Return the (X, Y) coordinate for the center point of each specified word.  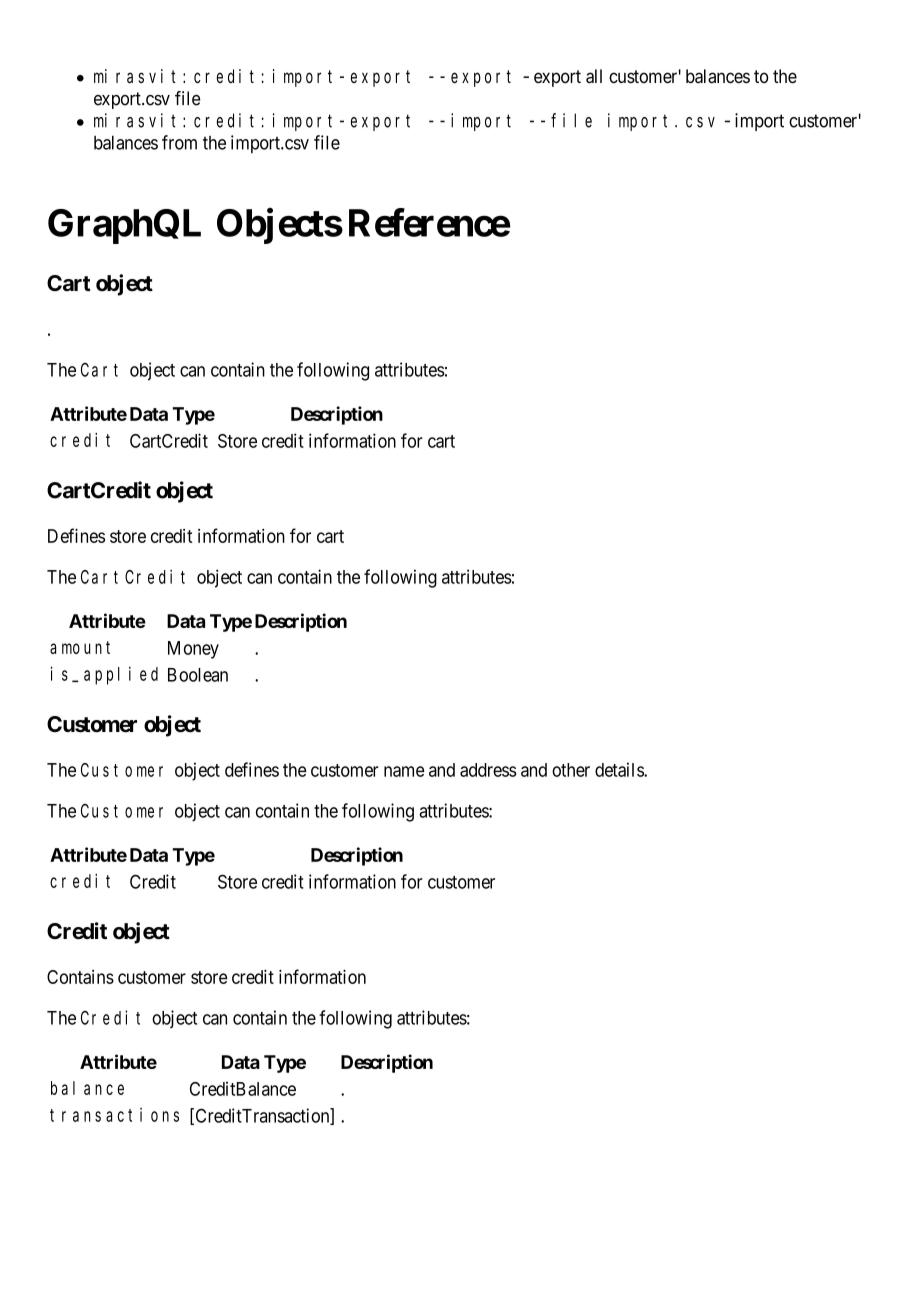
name (404, 771)
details (620, 769)
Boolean (198, 675)
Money (193, 650)
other (571, 770)
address (488, 770)
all (594, 76)
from (179, 142)
